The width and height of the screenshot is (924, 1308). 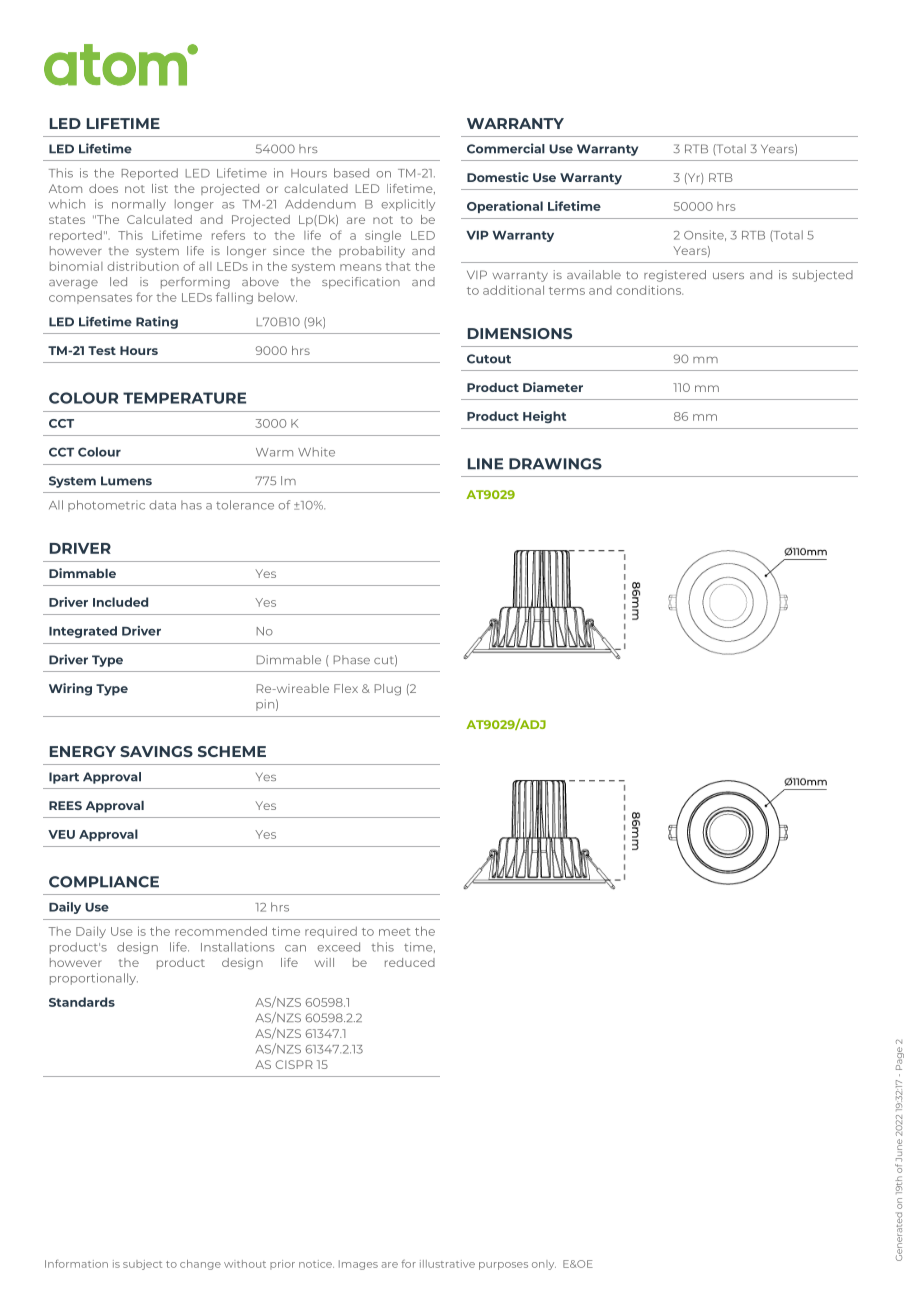 I want to click on White, so click(x=316, y=452).
